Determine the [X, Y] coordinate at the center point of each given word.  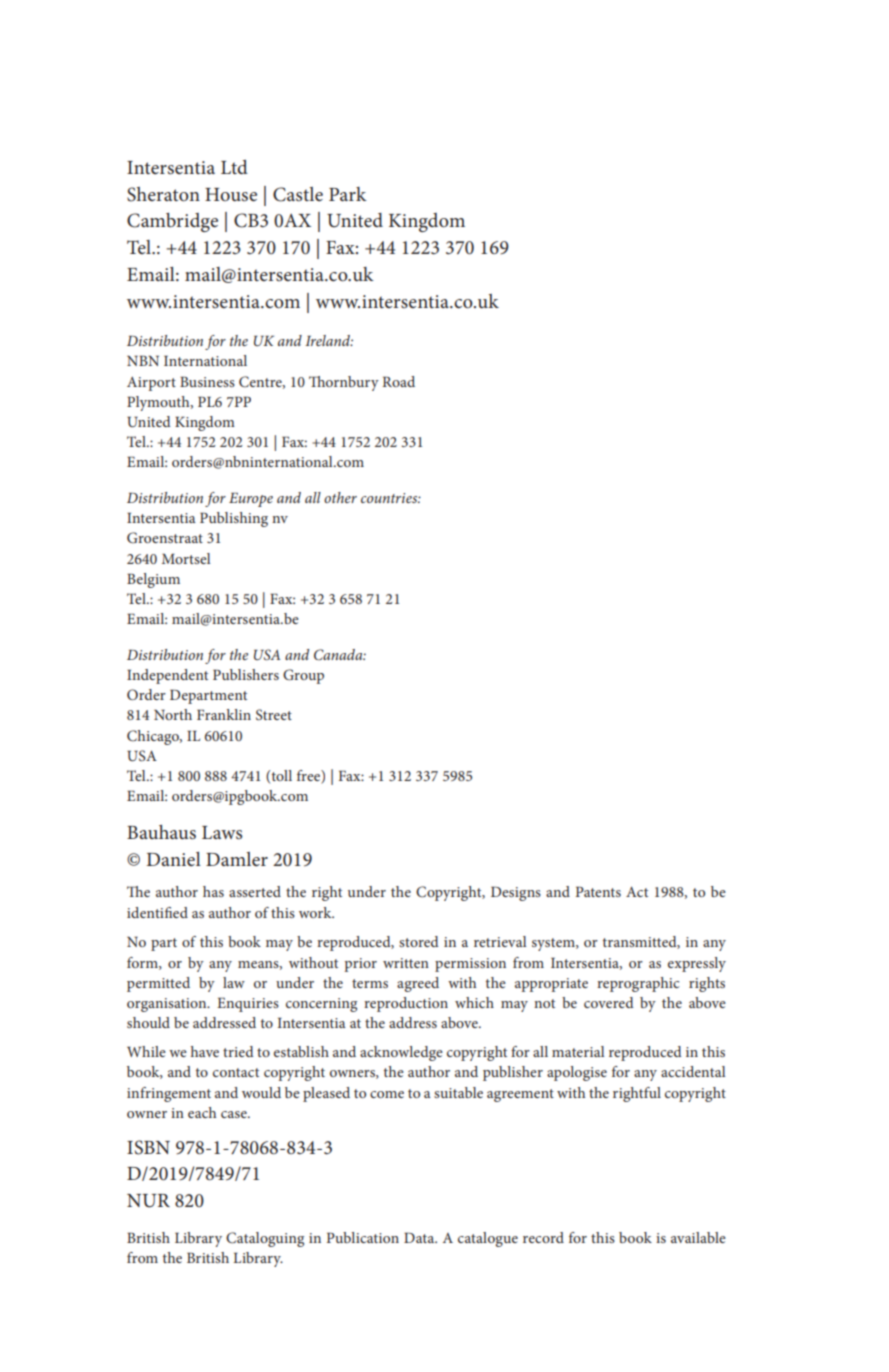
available [698, 1237]
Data [420, 1237]
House [231, 195]
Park [348, 194]
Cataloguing [265, 1239]
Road [398, 381]
